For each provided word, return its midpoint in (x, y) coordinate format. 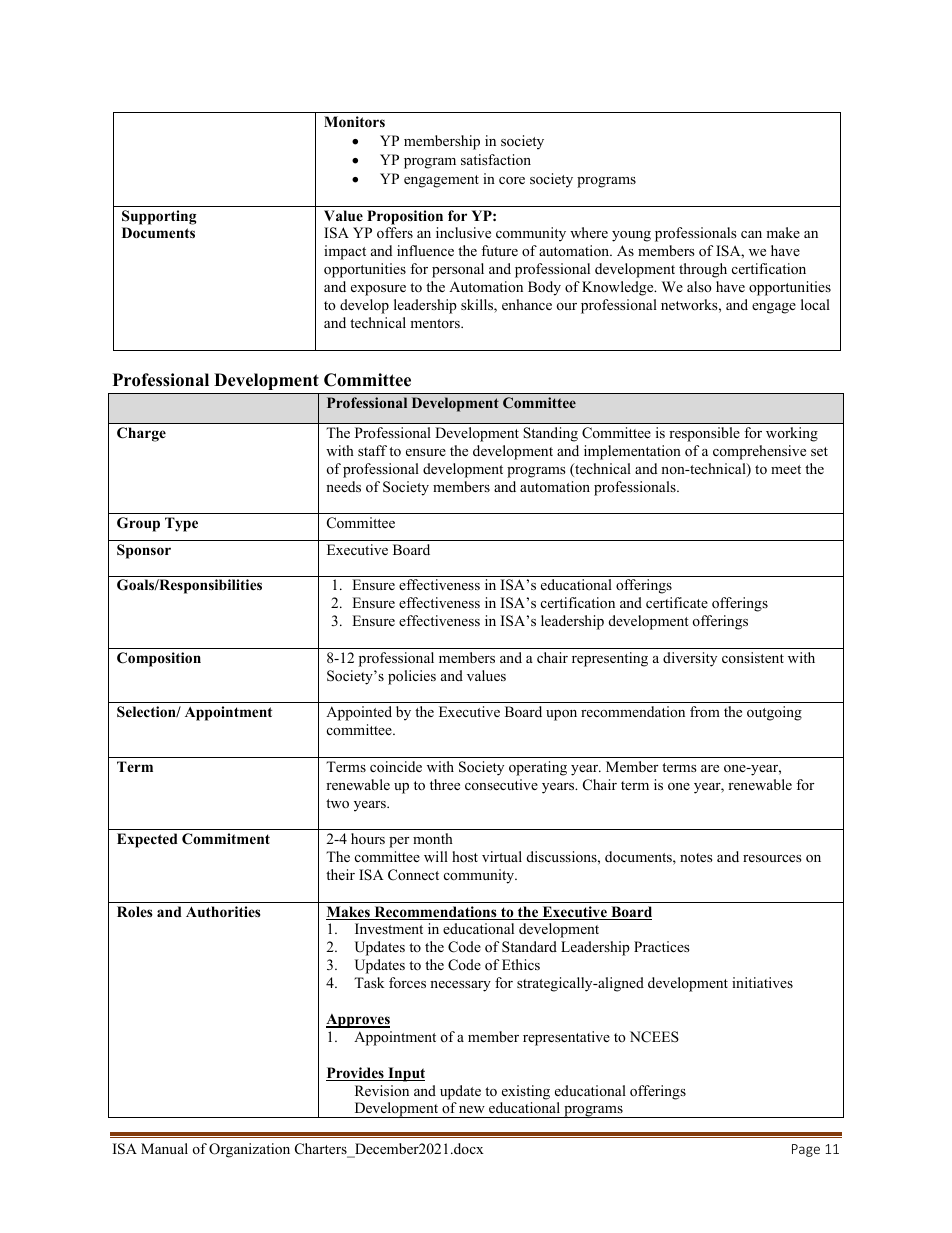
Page (806, 1150)
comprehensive (759, 452)
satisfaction (496, 159)
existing (526, 1092)
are (710, 768)
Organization (249, 1150)
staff (372, 450)
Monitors (354, 122)
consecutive (501, 784)
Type (181, 524)
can (751, 234)
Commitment (226, 839)
